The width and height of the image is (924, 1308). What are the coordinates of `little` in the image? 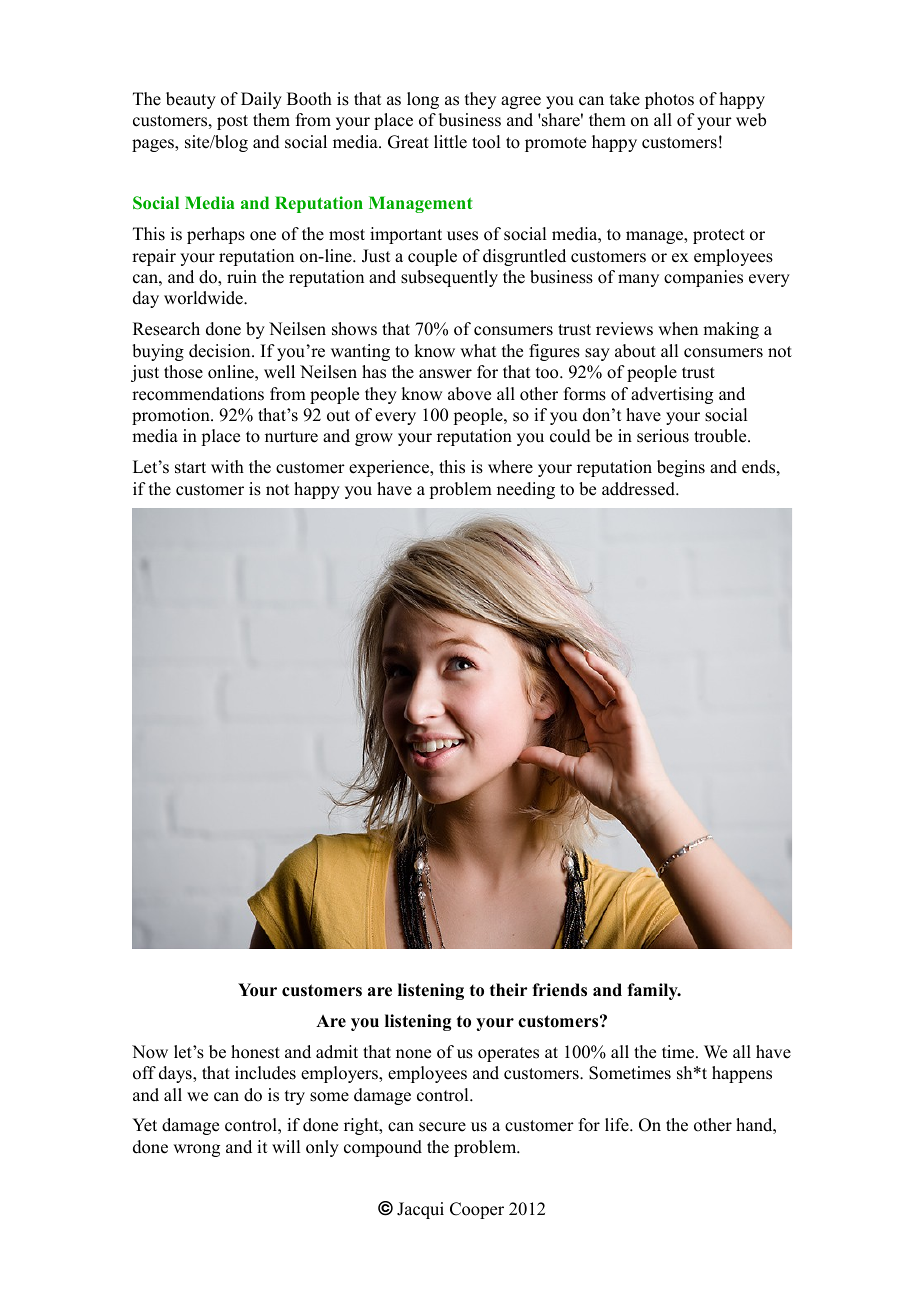 It's located at (450, 142).
